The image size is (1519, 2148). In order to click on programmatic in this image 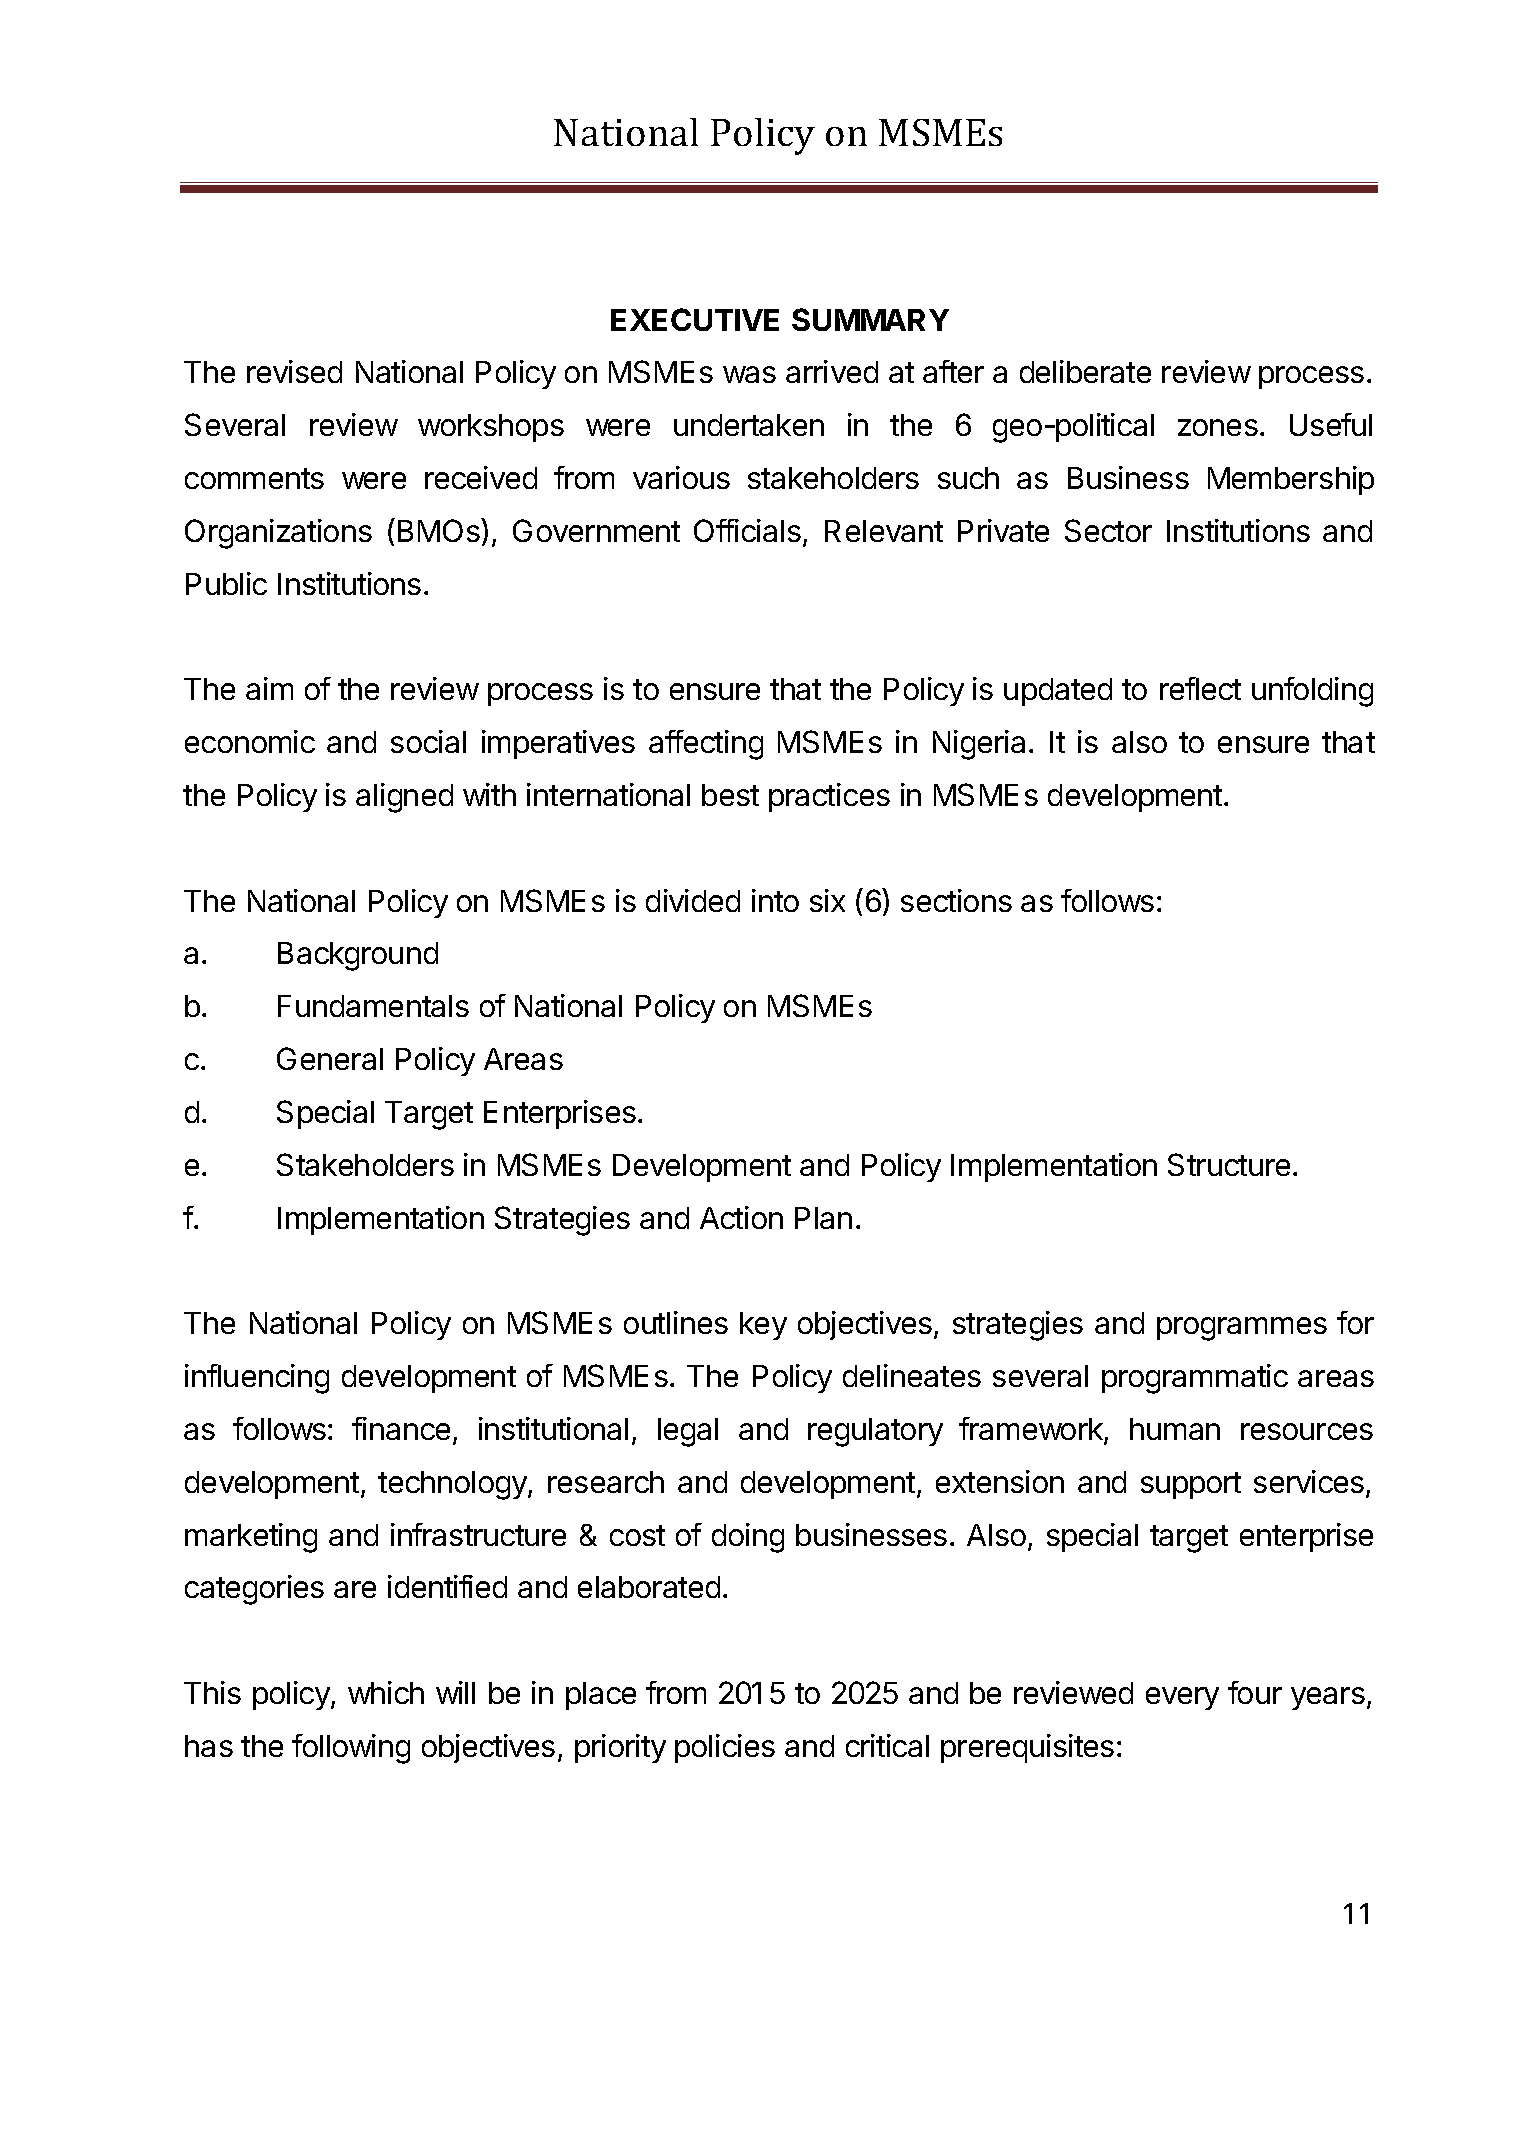, I will do `click(1195, 1379)`.
